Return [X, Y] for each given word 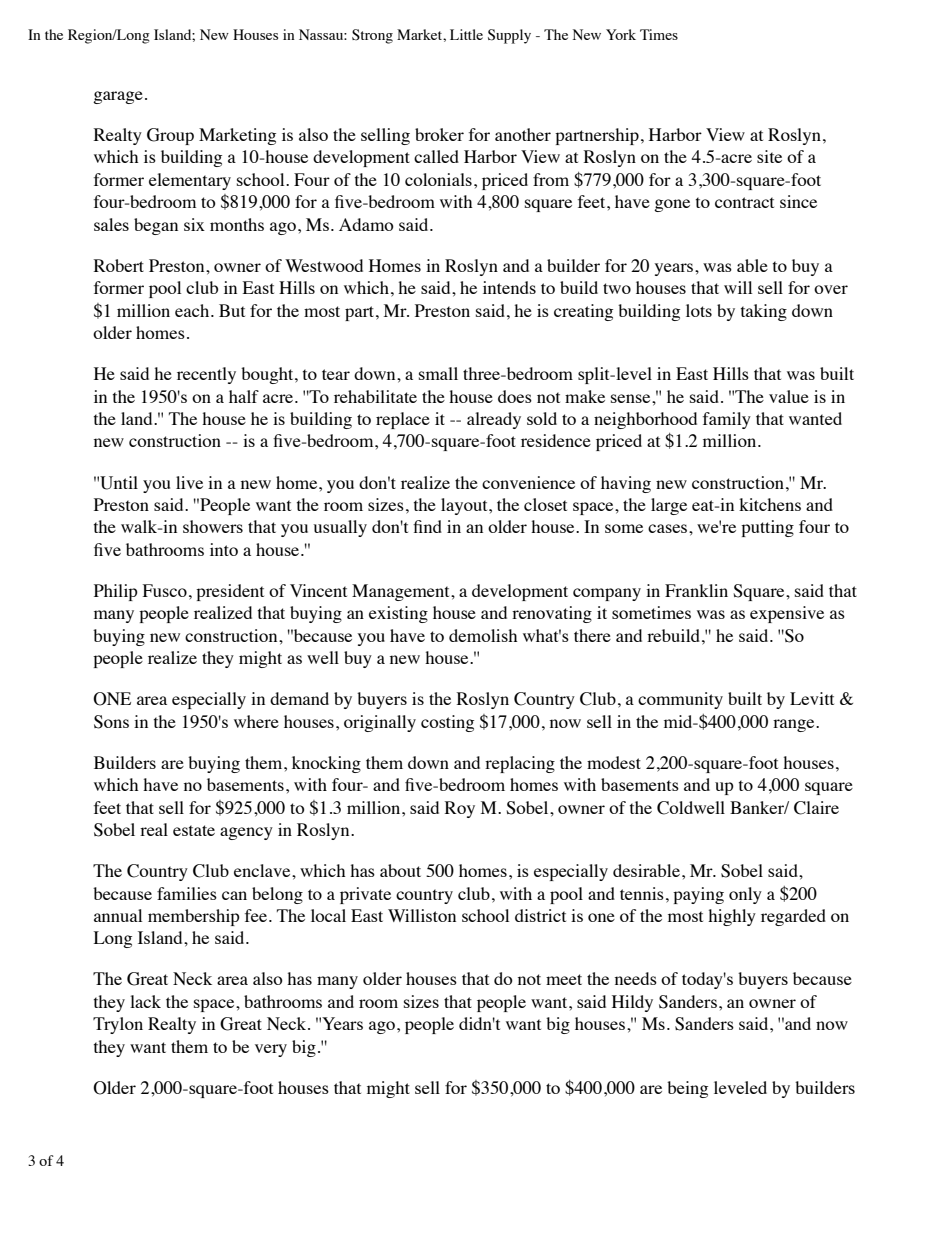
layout [465, 506]
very [271, 1050]
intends [509, 287]
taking [764, 312]
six [194, 224]
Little [466, 34]
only [745, 895]
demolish [483, 635]
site [769, 156]
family [727, 420]
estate [194, 830]
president [230, 592]
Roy [460, 809]
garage [118, 97]
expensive [787, 614]
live [189, 482]
